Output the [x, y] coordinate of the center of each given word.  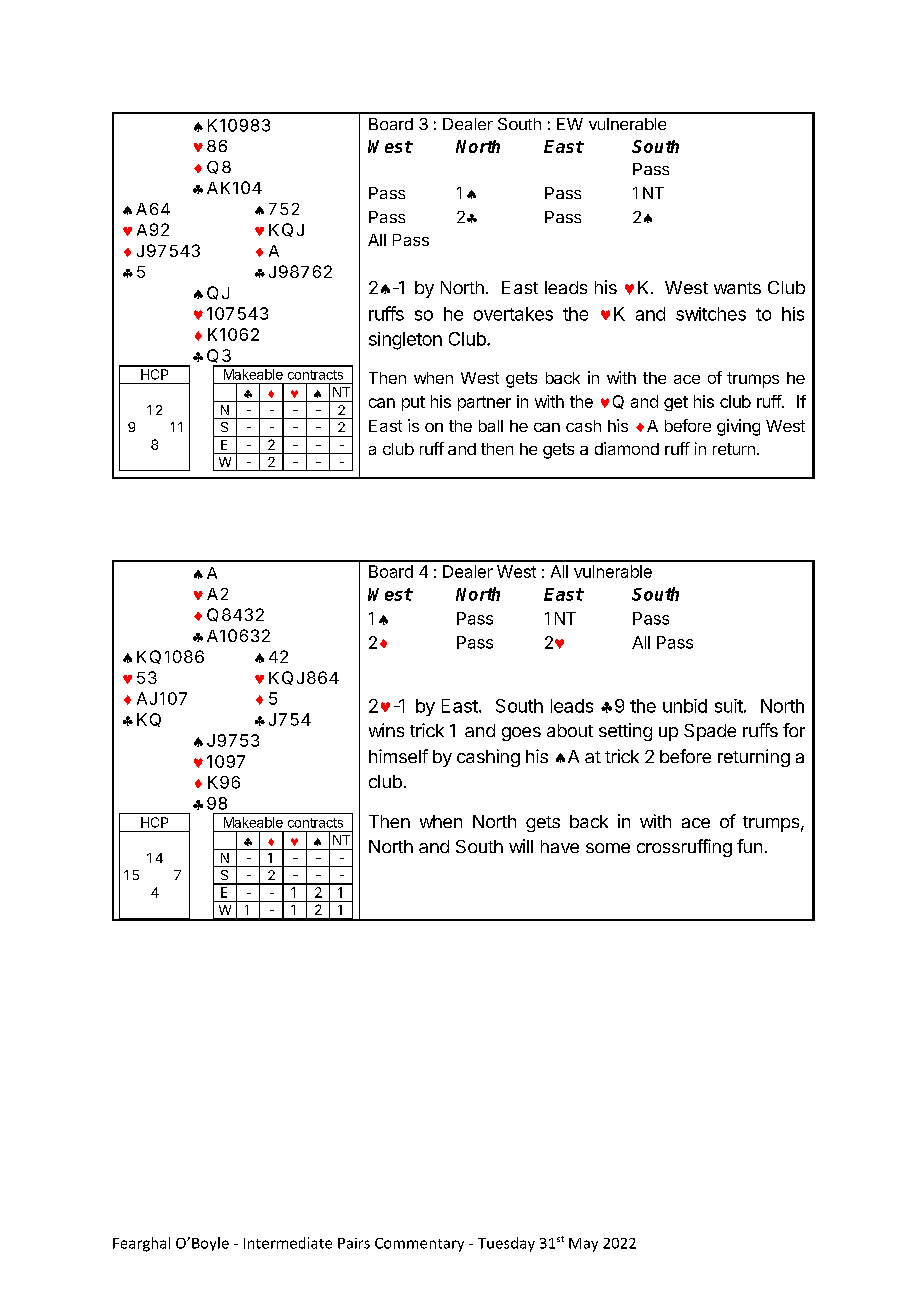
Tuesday [506, 1244]
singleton [405, 341]
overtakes [513, 314]
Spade [710, 732]
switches [711, 314]
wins [386, 730]
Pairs [354, 1243]
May [583, 1245]
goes [521, 734]
